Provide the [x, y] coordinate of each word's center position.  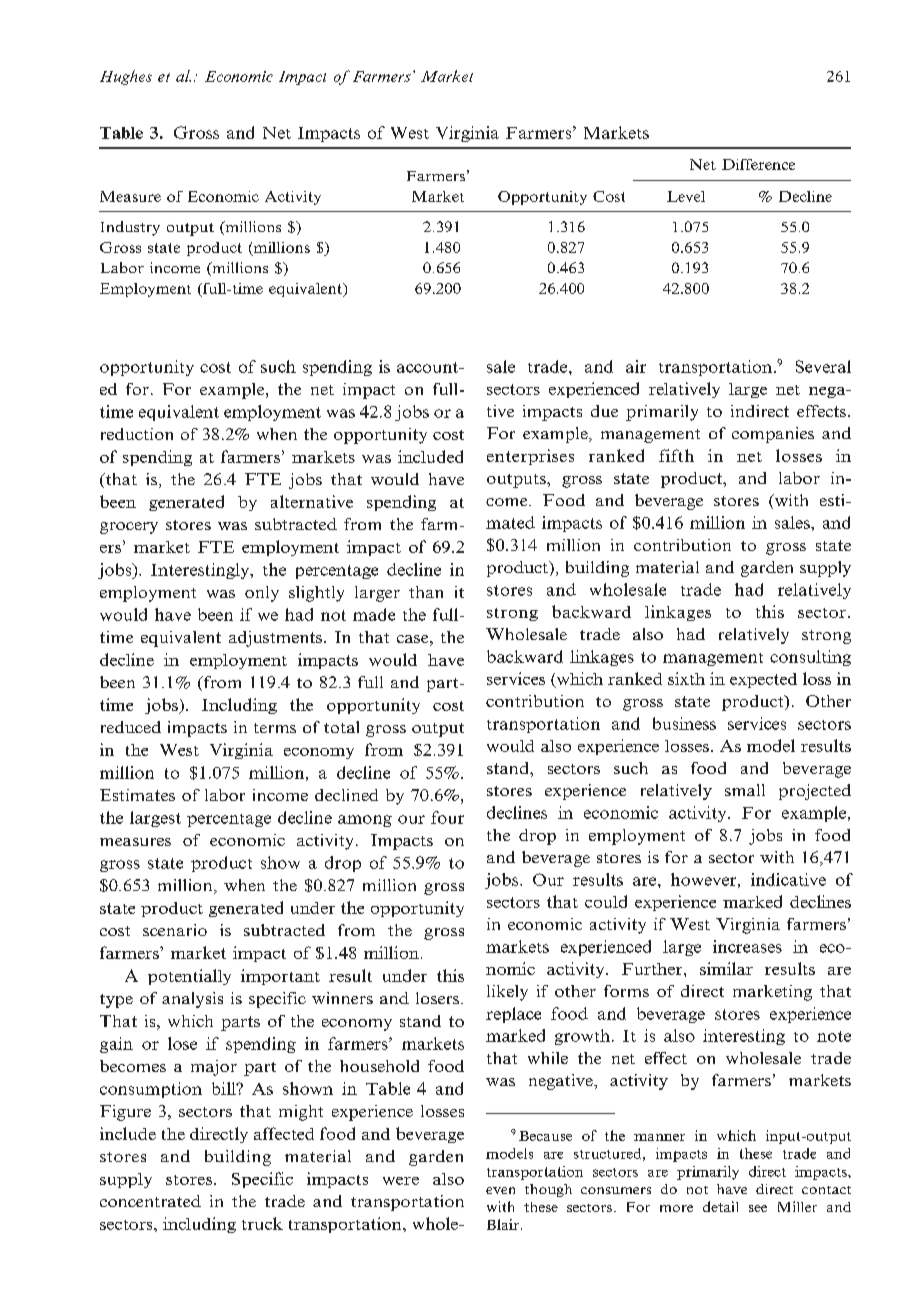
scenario [175, 930]
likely [507, 993]
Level [686, 196]
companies [773, 435]
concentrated [150, 1201]
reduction [137, 434]
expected [763, 680]
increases [747, 946]
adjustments [277, 639]
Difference [758, 164]
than [426, 592]
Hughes [126, 77]
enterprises [530, 457]
